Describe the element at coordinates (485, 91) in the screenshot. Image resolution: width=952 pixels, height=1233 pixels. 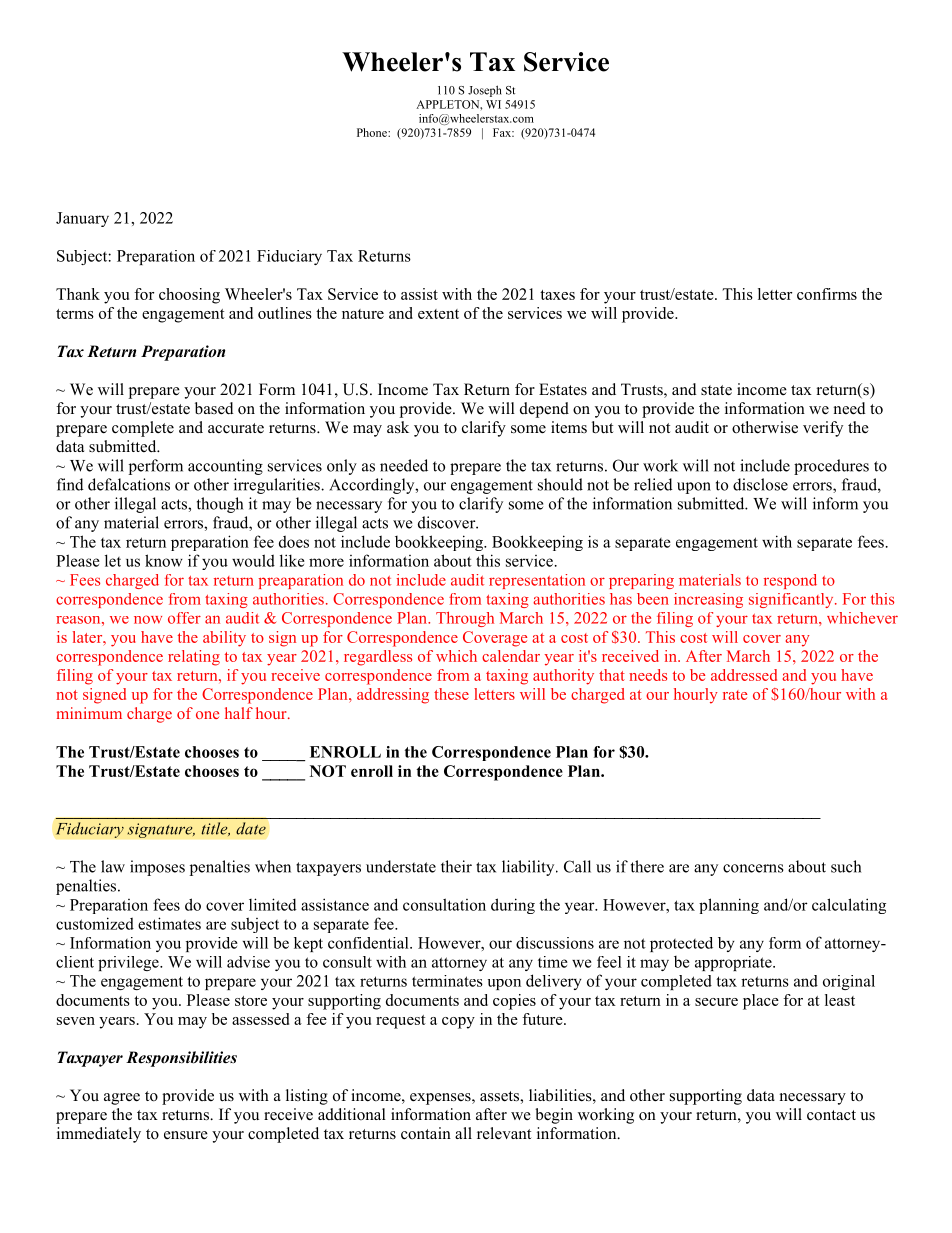
I see `Joseph` at that location.
